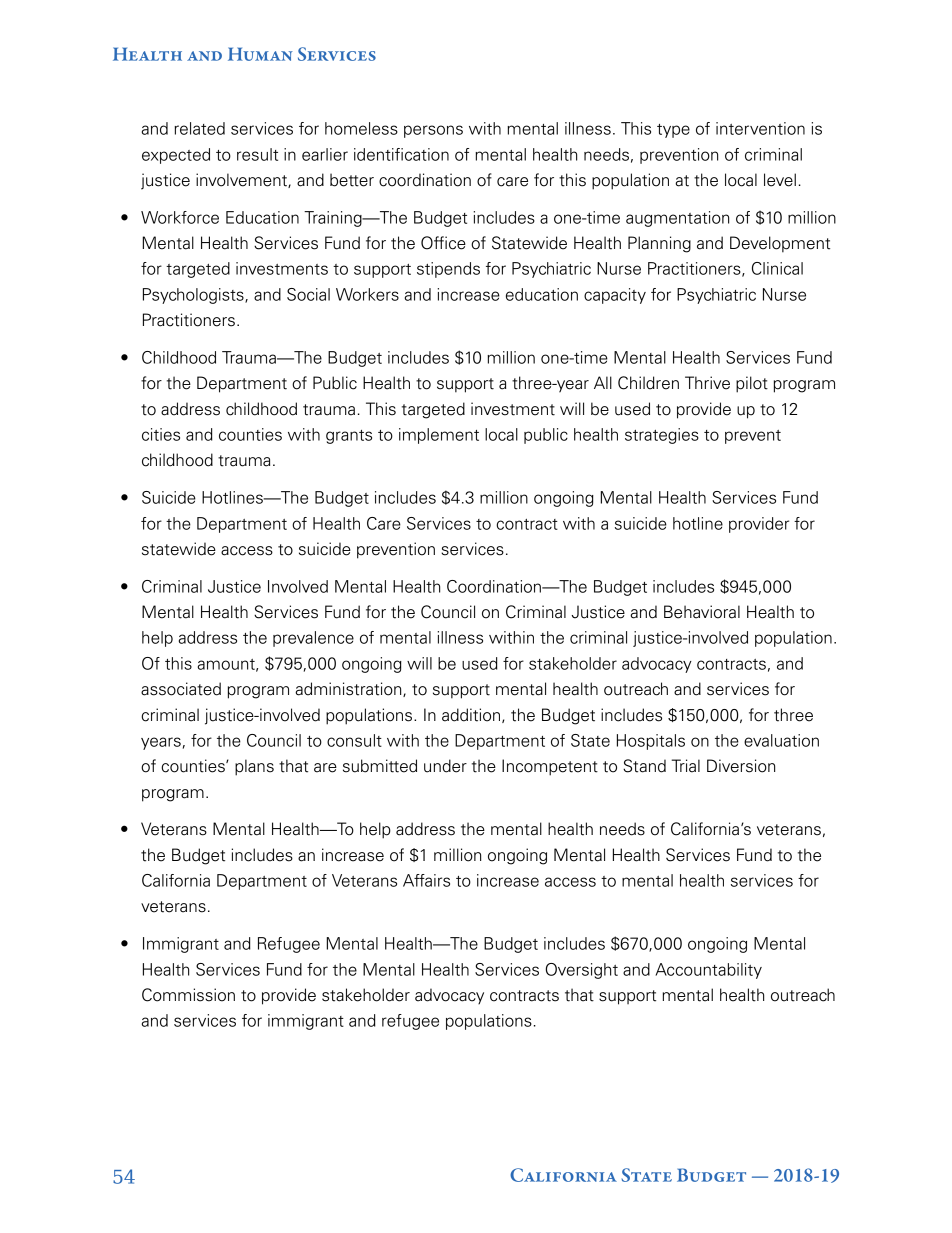 This screenshot has height=1233, width=952. I want to click on Commission, so click(188, 995).
